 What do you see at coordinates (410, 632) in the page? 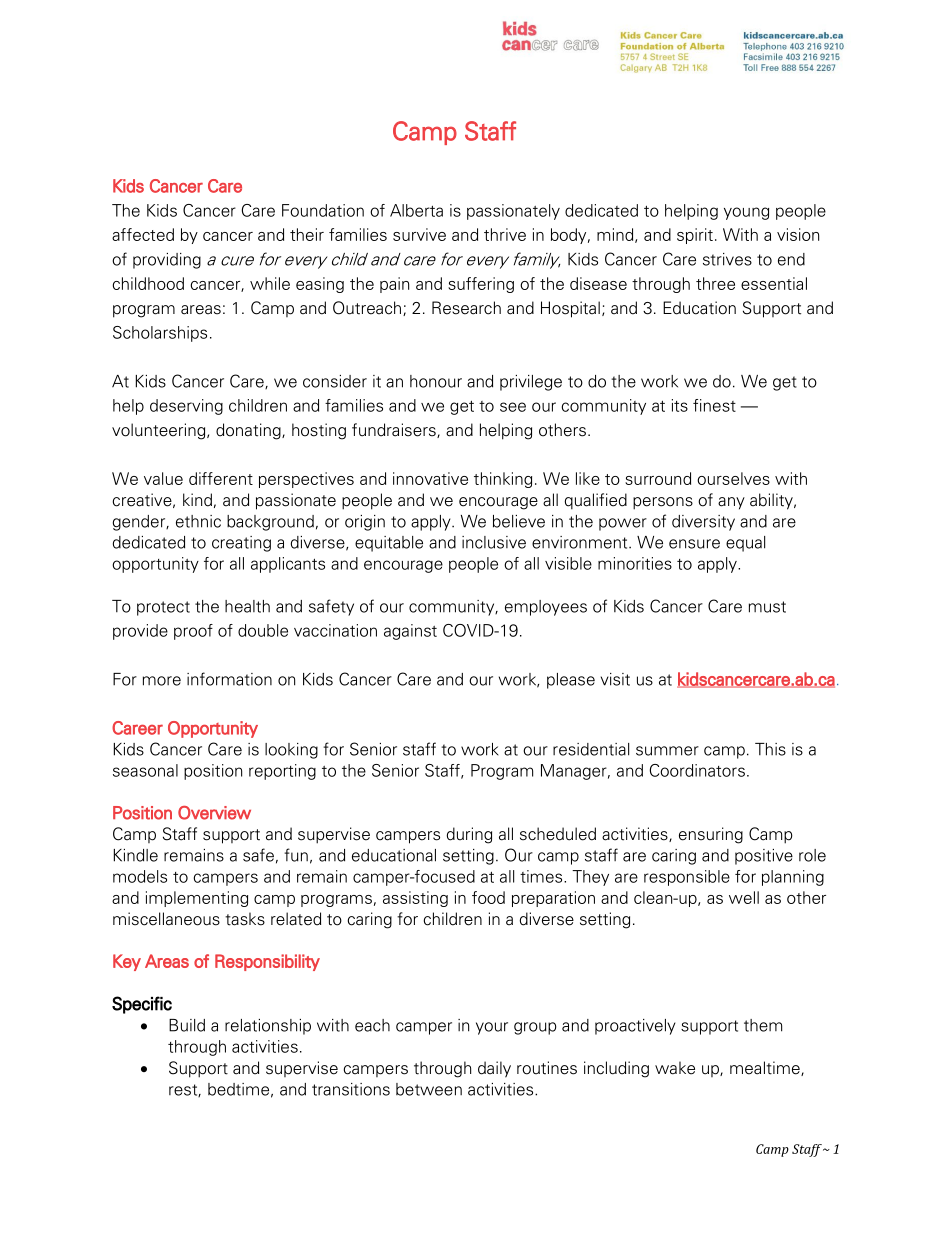
I see `against` at bounding box center [410, 632].
